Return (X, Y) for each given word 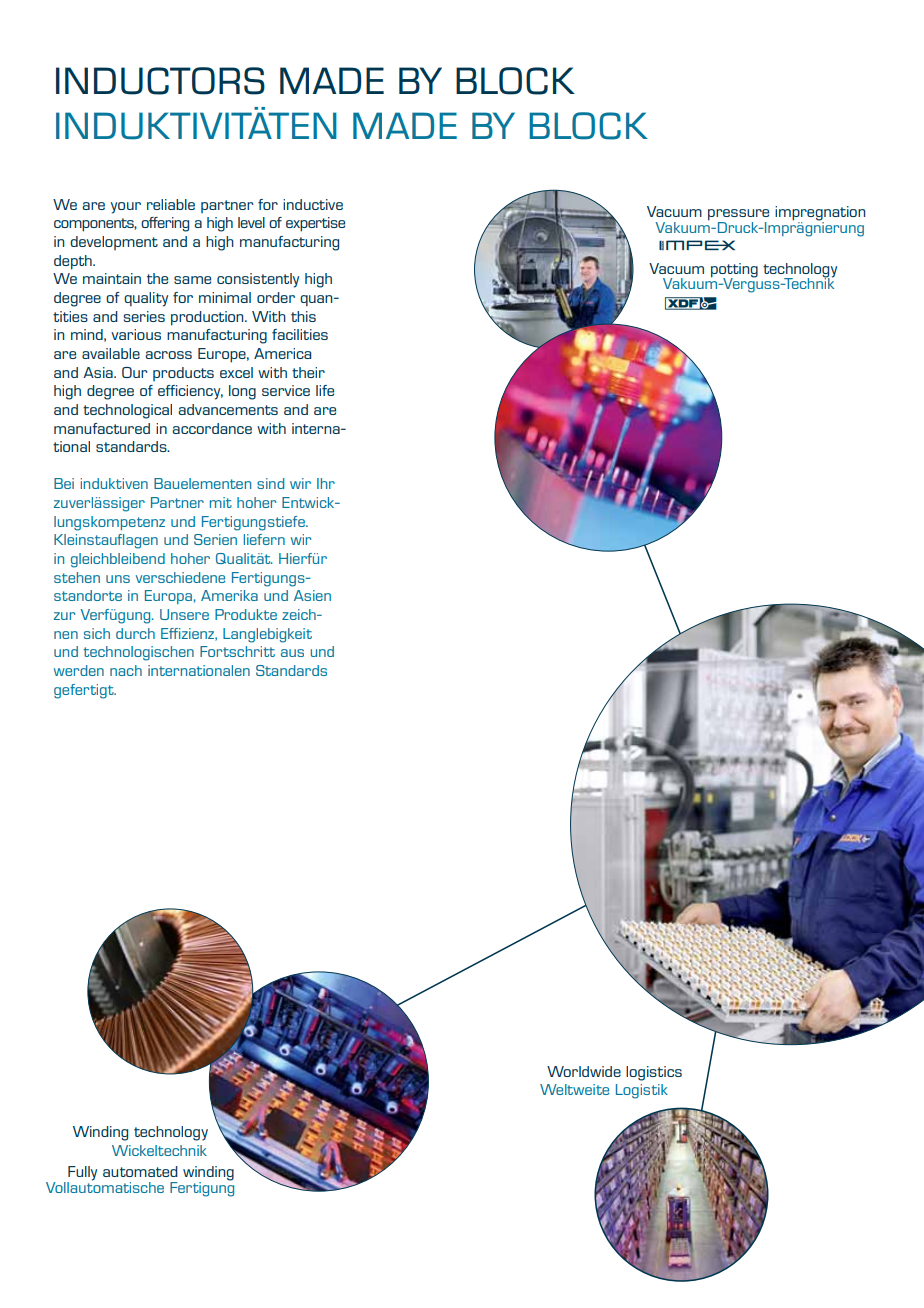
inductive (313, 204)
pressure (738, 216)
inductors (160, 81)
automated (140, 1171)
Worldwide (584, 1071)
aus (292, 653)
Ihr (326, 483)
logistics (654, 1073)
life (325, 390)
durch (135, 633)
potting (734, 271)
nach (126, 670)
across (168, 355)
